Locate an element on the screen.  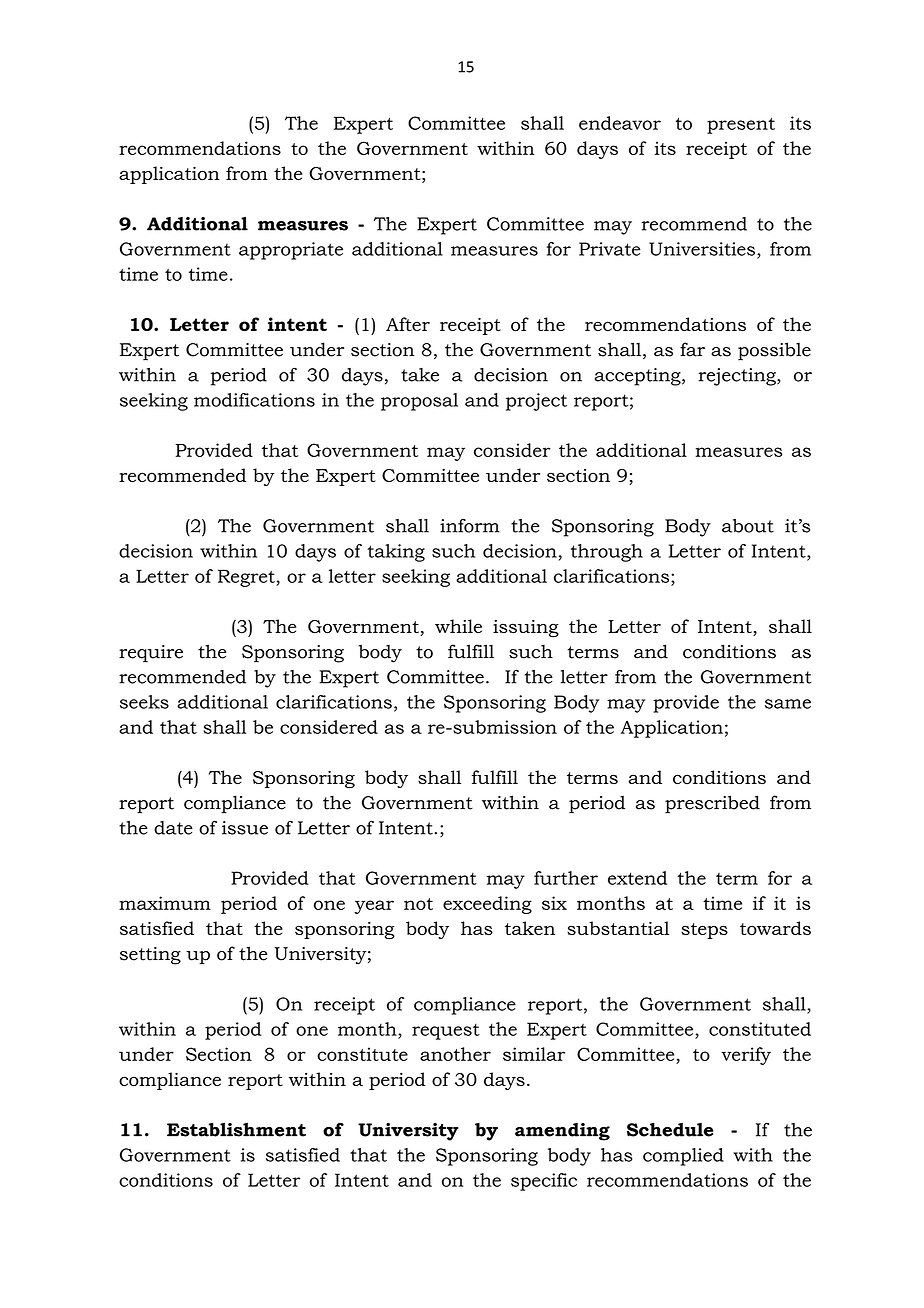
maximum is located at coordinates (165, 903).
